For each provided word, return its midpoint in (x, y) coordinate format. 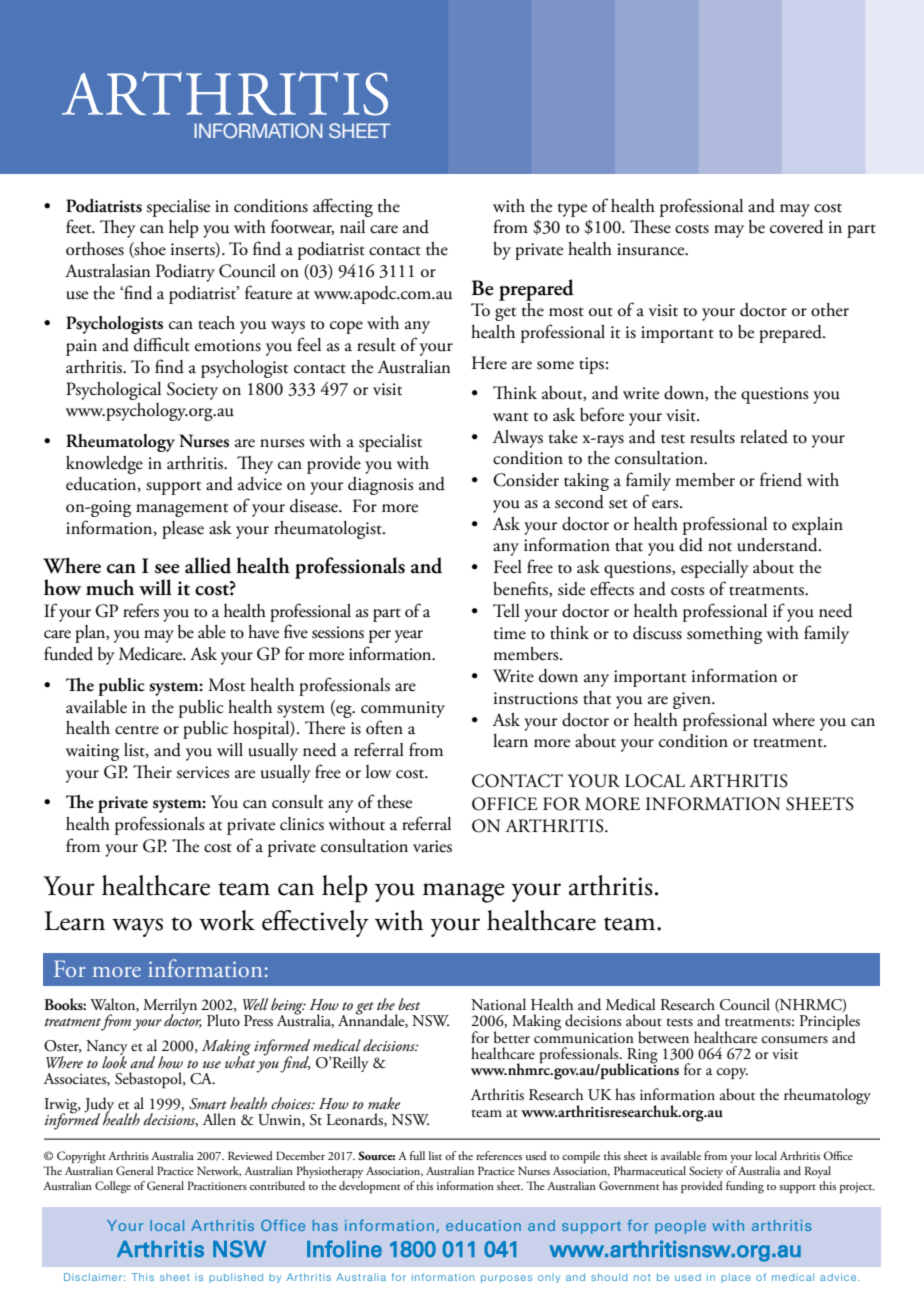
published (236, 1278)
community (403, 709)
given (693, 700)
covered (797, 227)
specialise (178, 208)
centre (137, 730)
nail (352, 227)
